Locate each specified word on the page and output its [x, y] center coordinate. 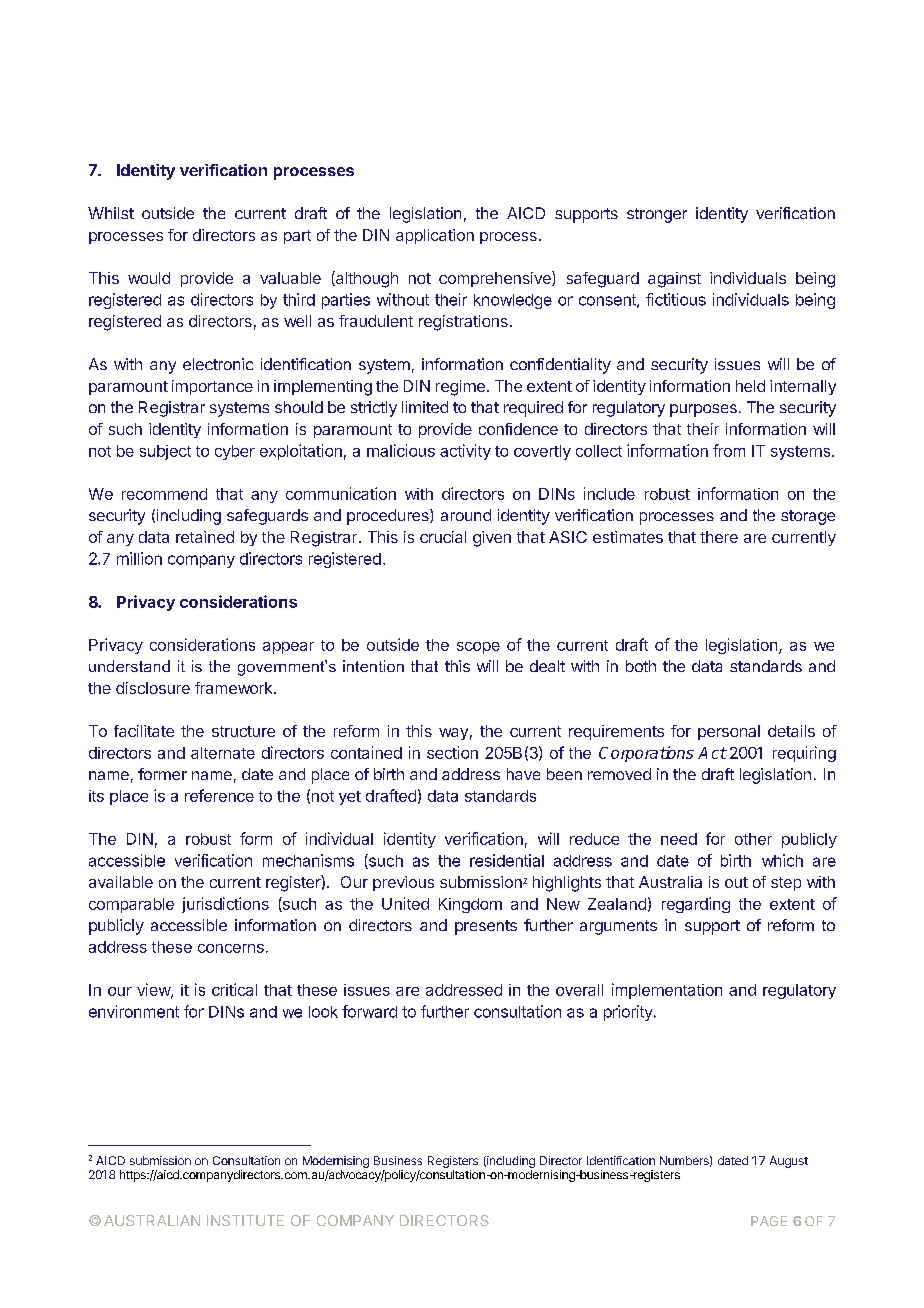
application [435, 236]
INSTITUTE [245, 1220]
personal [729, 732]
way [453, 734]
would [149, 278]
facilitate [144, 731]
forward [369, 1011]
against [674, 280]
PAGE [769, 1221]
